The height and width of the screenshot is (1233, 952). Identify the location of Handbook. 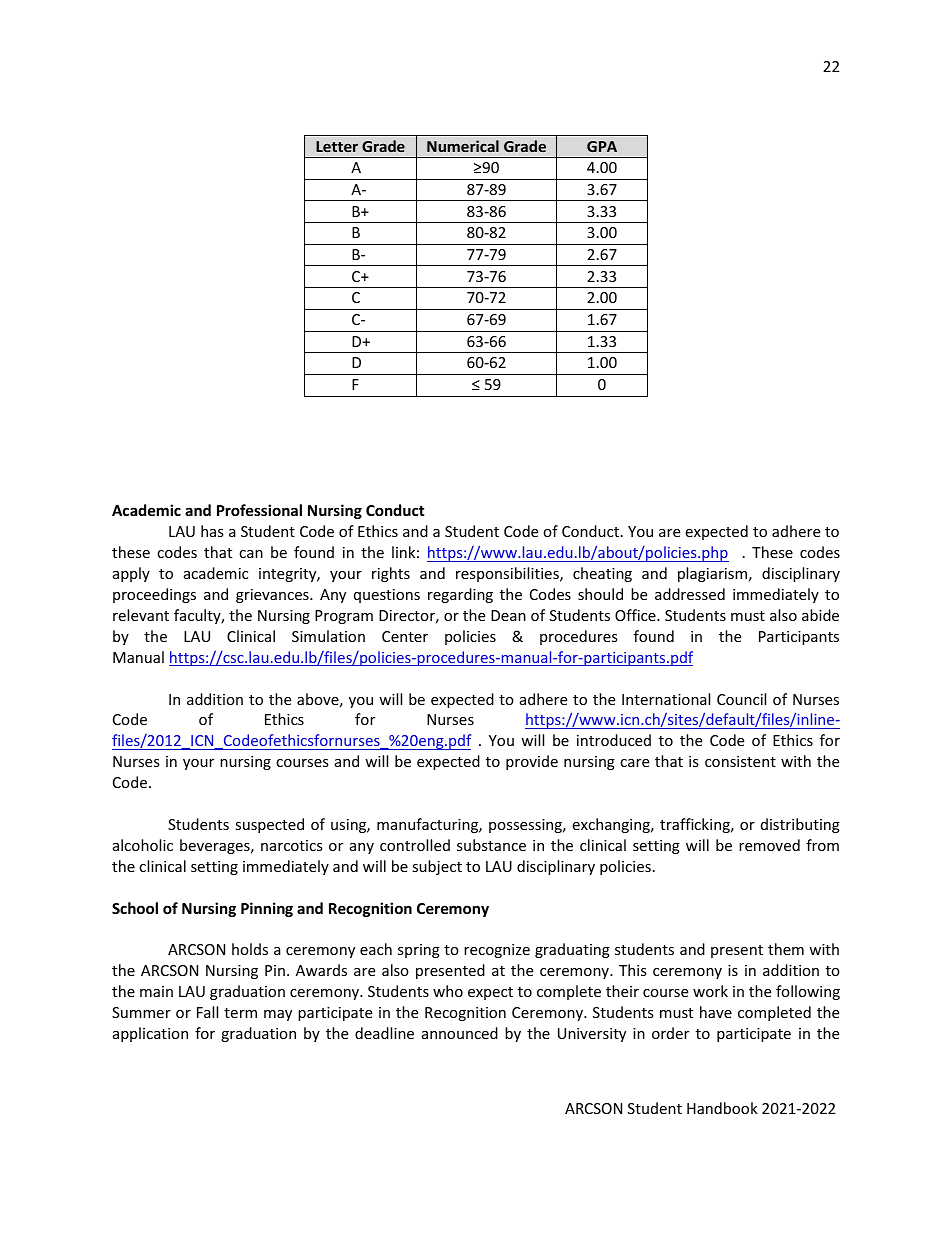
(722, 1108).
